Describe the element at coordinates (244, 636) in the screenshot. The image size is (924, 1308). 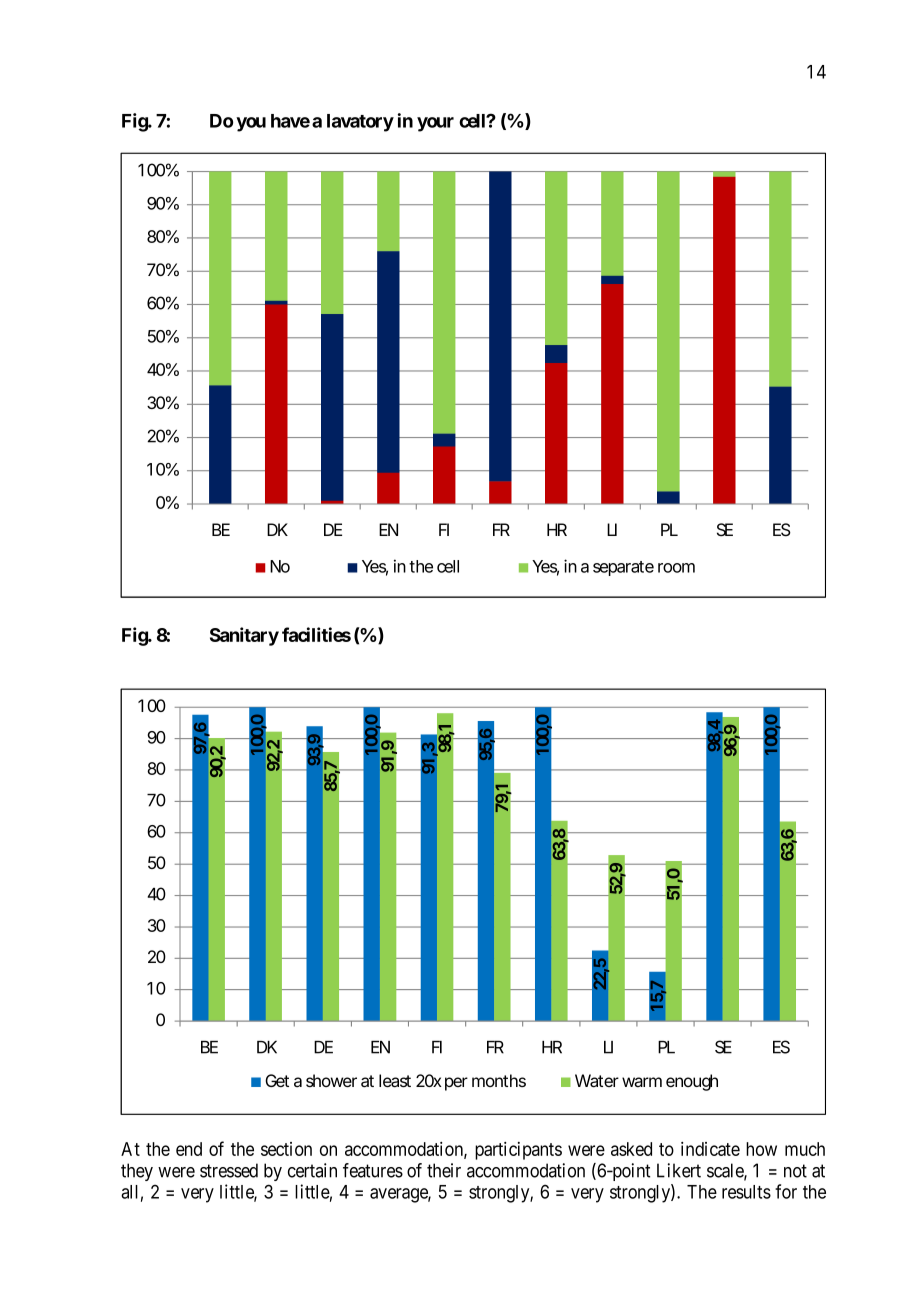
I see `Sanitary` at that location.
